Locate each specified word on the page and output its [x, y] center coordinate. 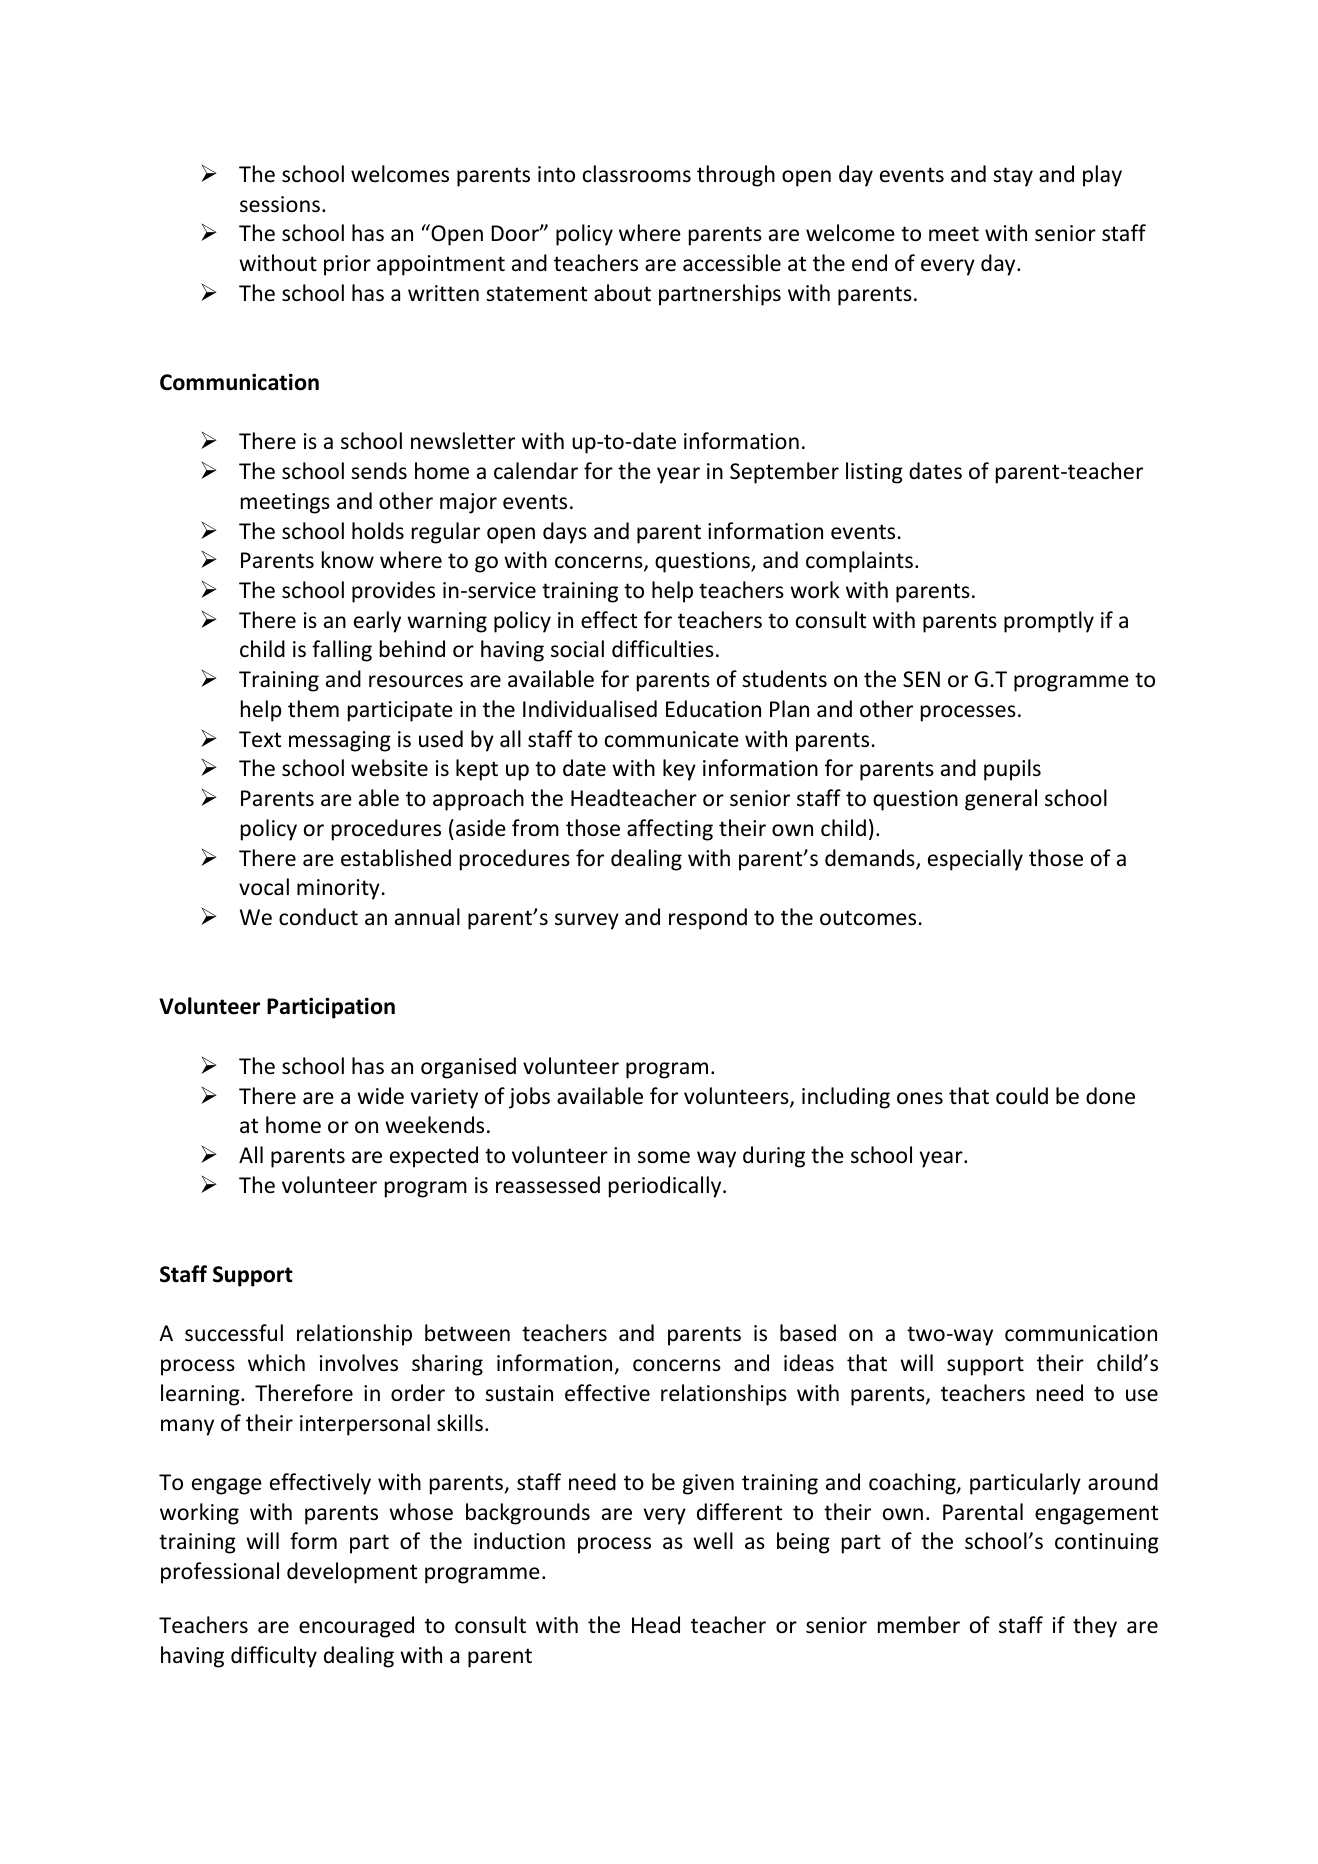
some [664, 1157]
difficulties [663, 648]
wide [380, 1096]
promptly [1049, 622]
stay [1013, 177]
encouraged [356, 1627]
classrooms [637, 174]
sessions [280, 204]
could [1022, 1096]
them [313, 709]
